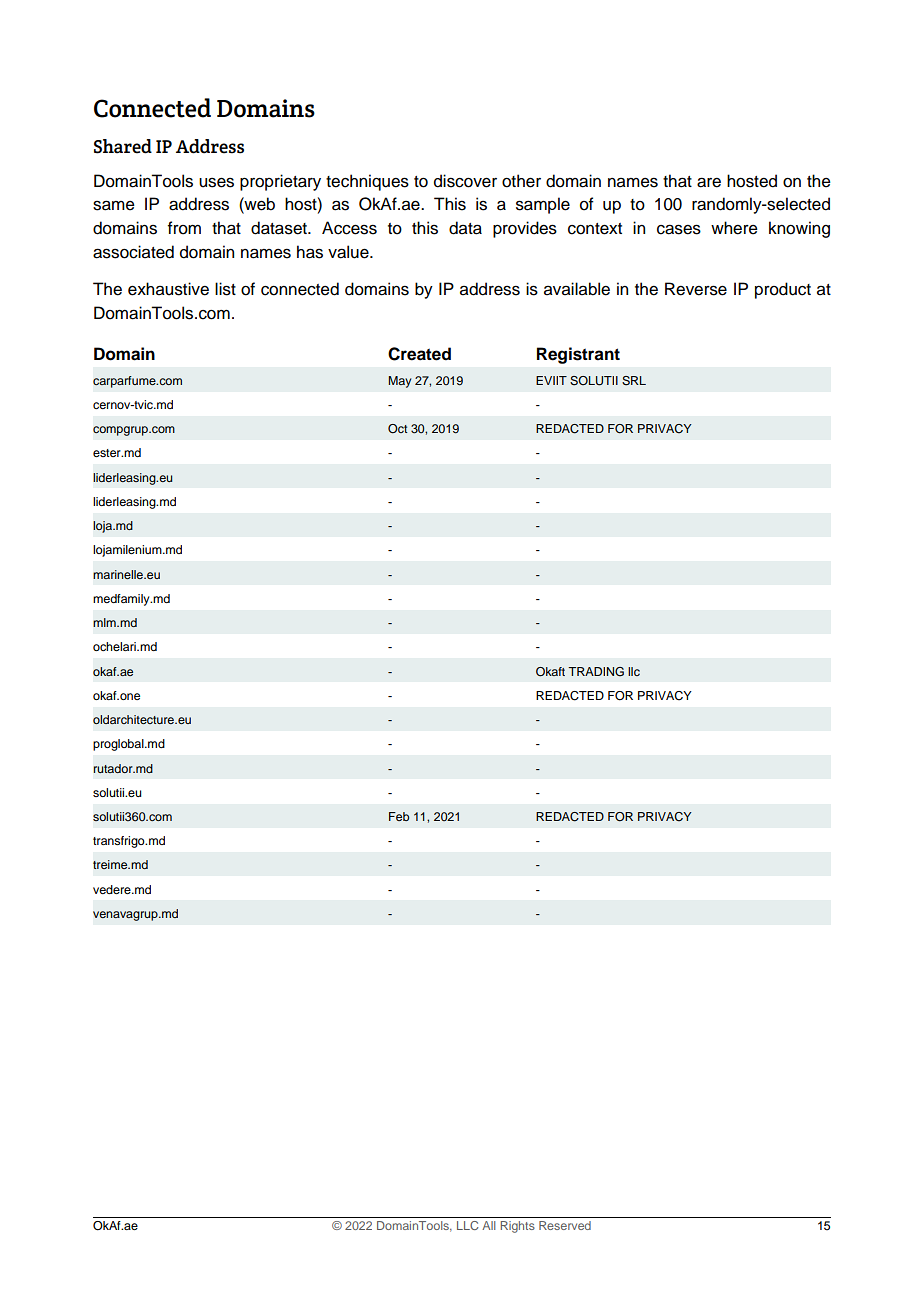  What do you see at coordinates (399, 816) in the screenshot?
I see `Feb` at bounding box center [399, 816].
